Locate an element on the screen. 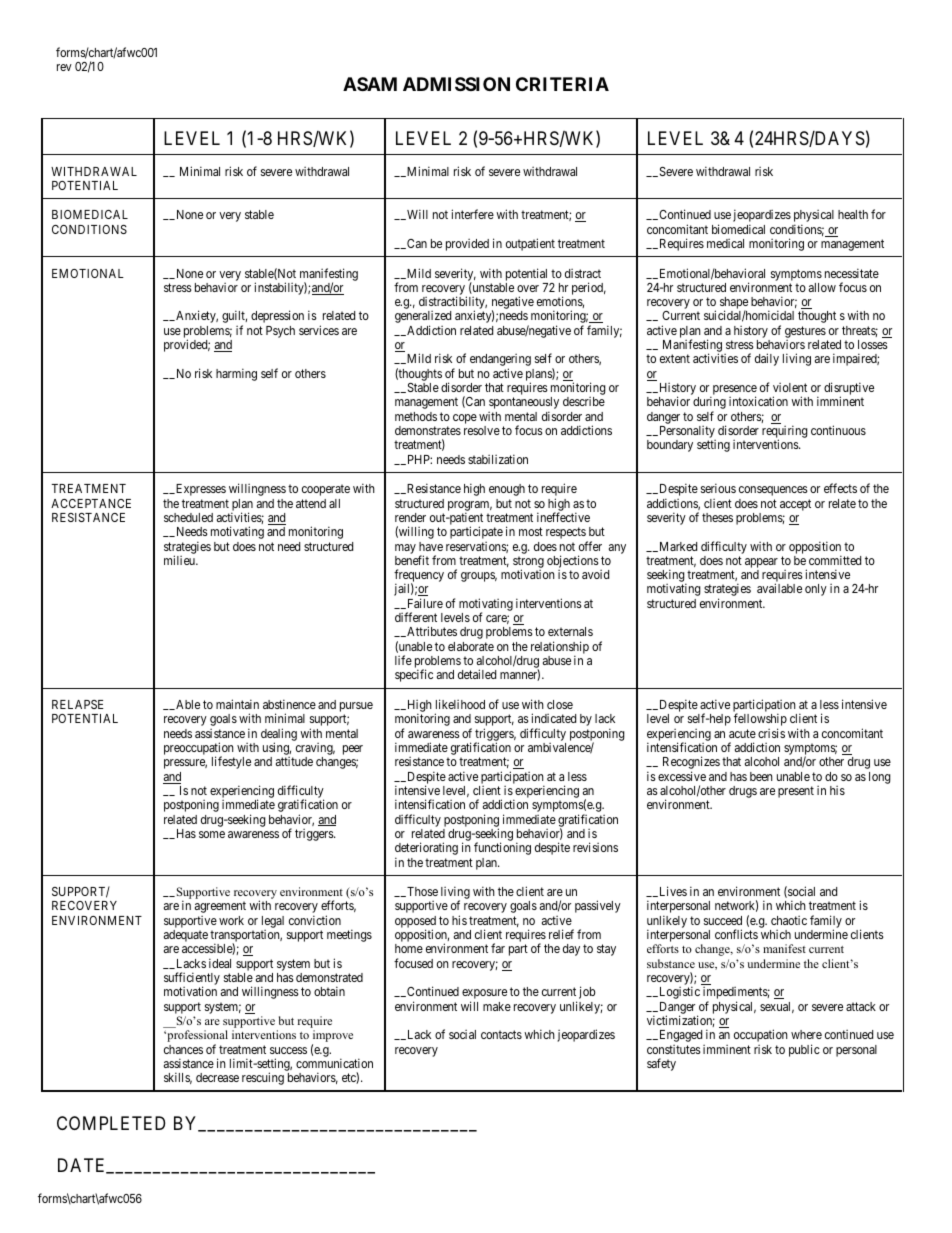 The width and height of the screenshot is (952, 1233). elaborate is located at coordinates (471, 646).
